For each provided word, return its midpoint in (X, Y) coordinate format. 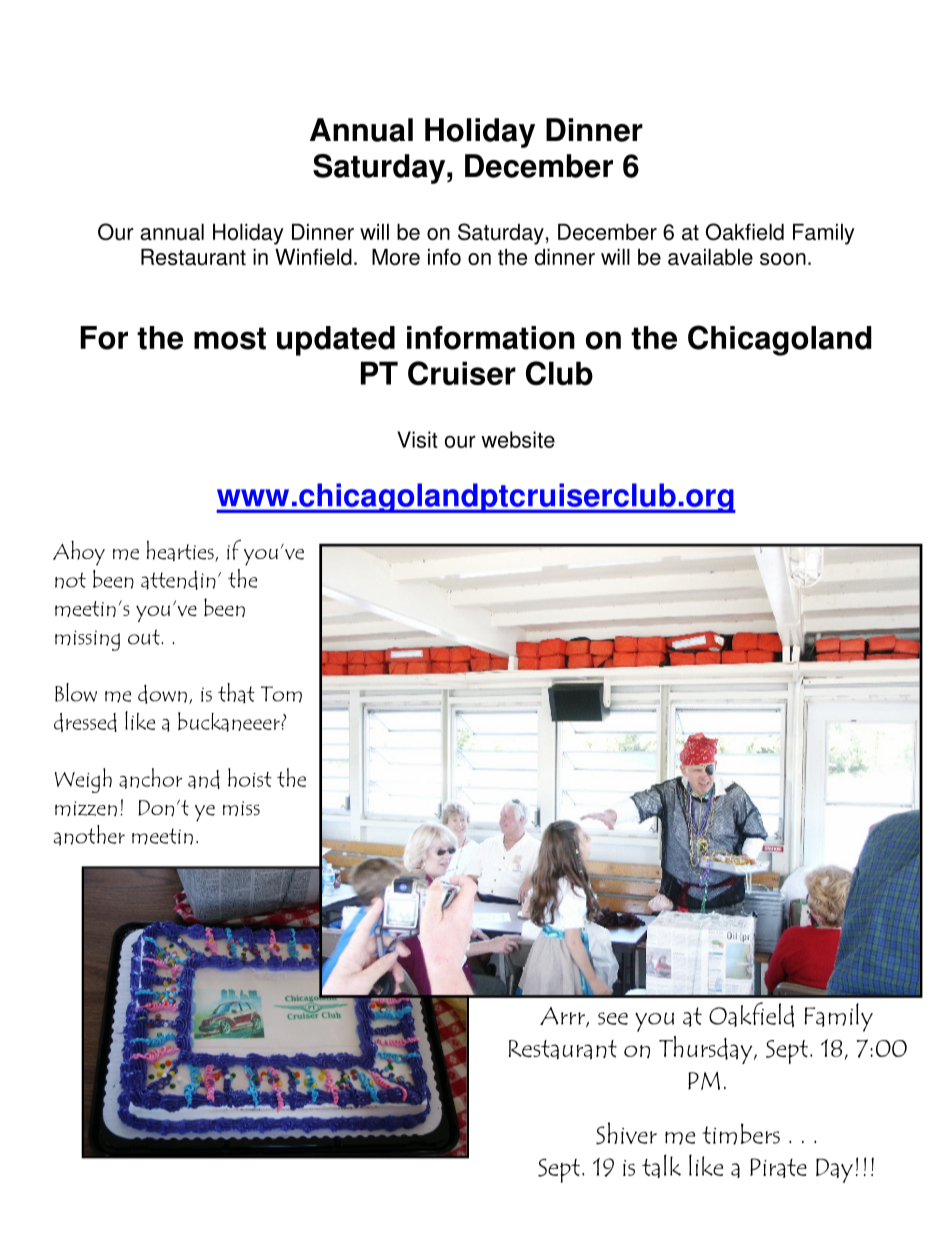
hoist (250, 777)
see (613, 1018)
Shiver (626, 1133)
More (396, 257)
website (518, 439)
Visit (417, 439)
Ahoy (79, 553)
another (89, 835)
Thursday (707, 1050)
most (230, 338)
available (710, 257)
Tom (281, 694)
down (162, 694)
